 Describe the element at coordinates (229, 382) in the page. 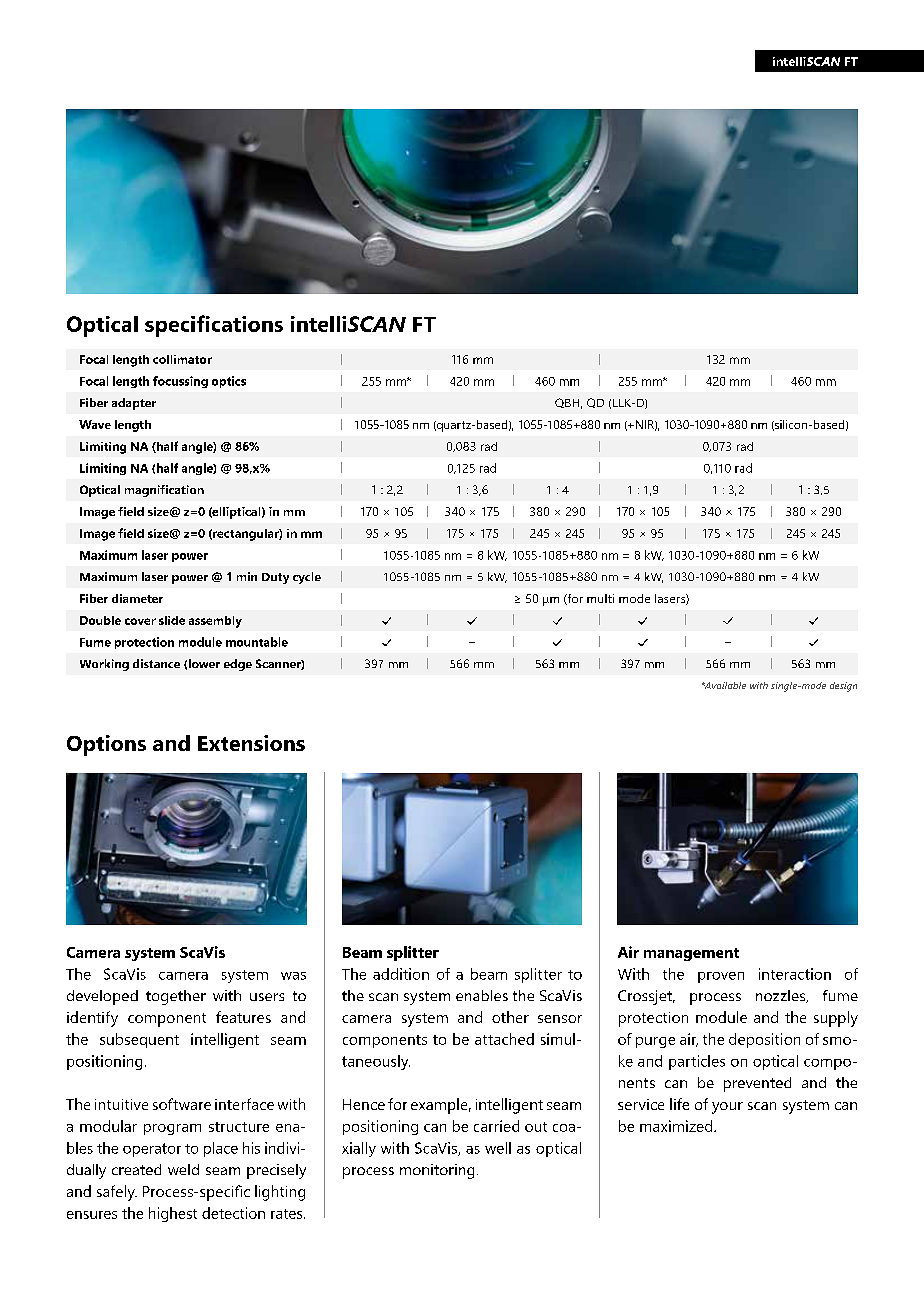

I see `optics` at that location.
